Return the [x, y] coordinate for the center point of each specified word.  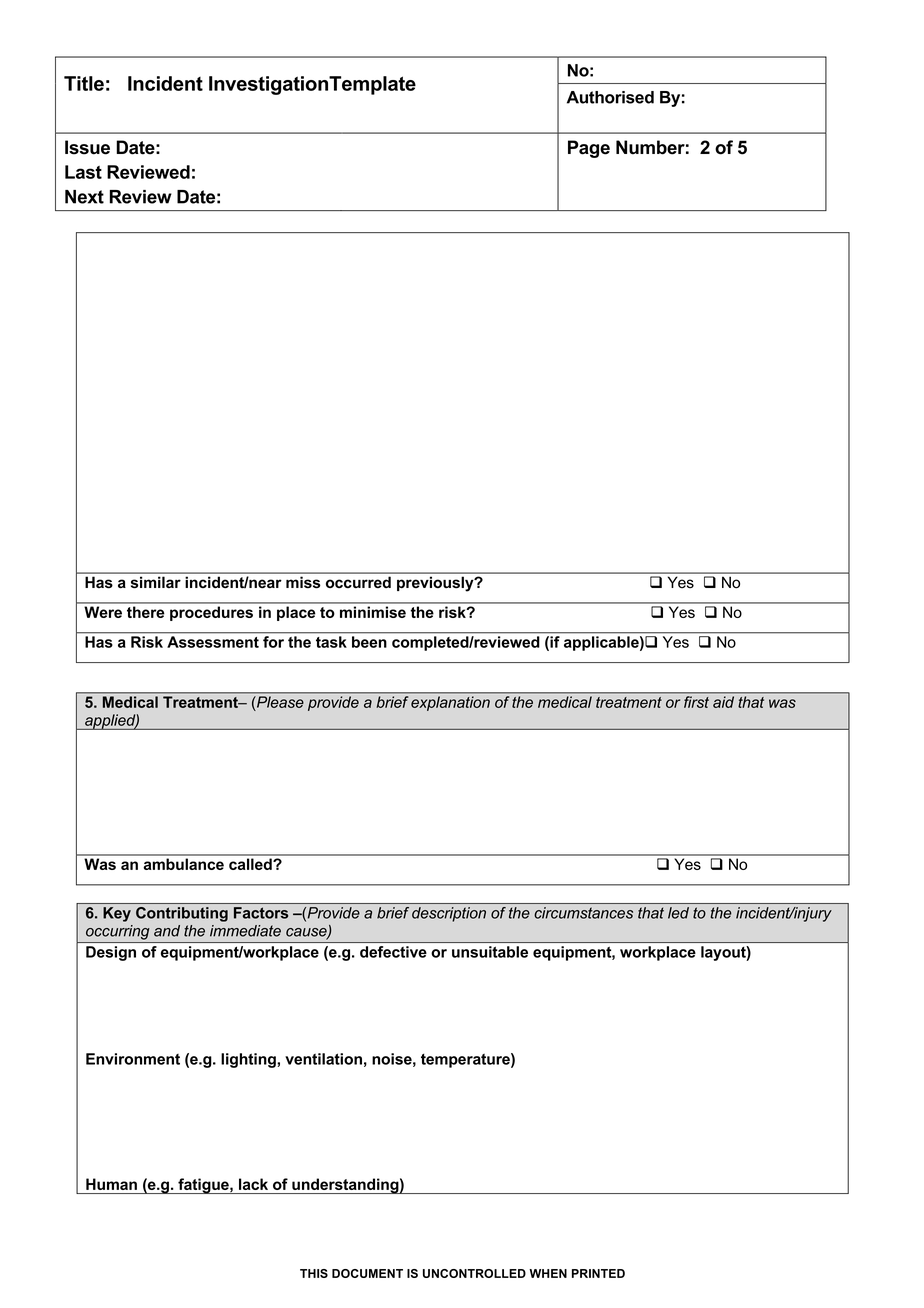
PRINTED [598, 1273]
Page [589, 149]
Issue [87, 147]
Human [111, 1184]
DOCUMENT [367, 1273]
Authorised [610, 97]
